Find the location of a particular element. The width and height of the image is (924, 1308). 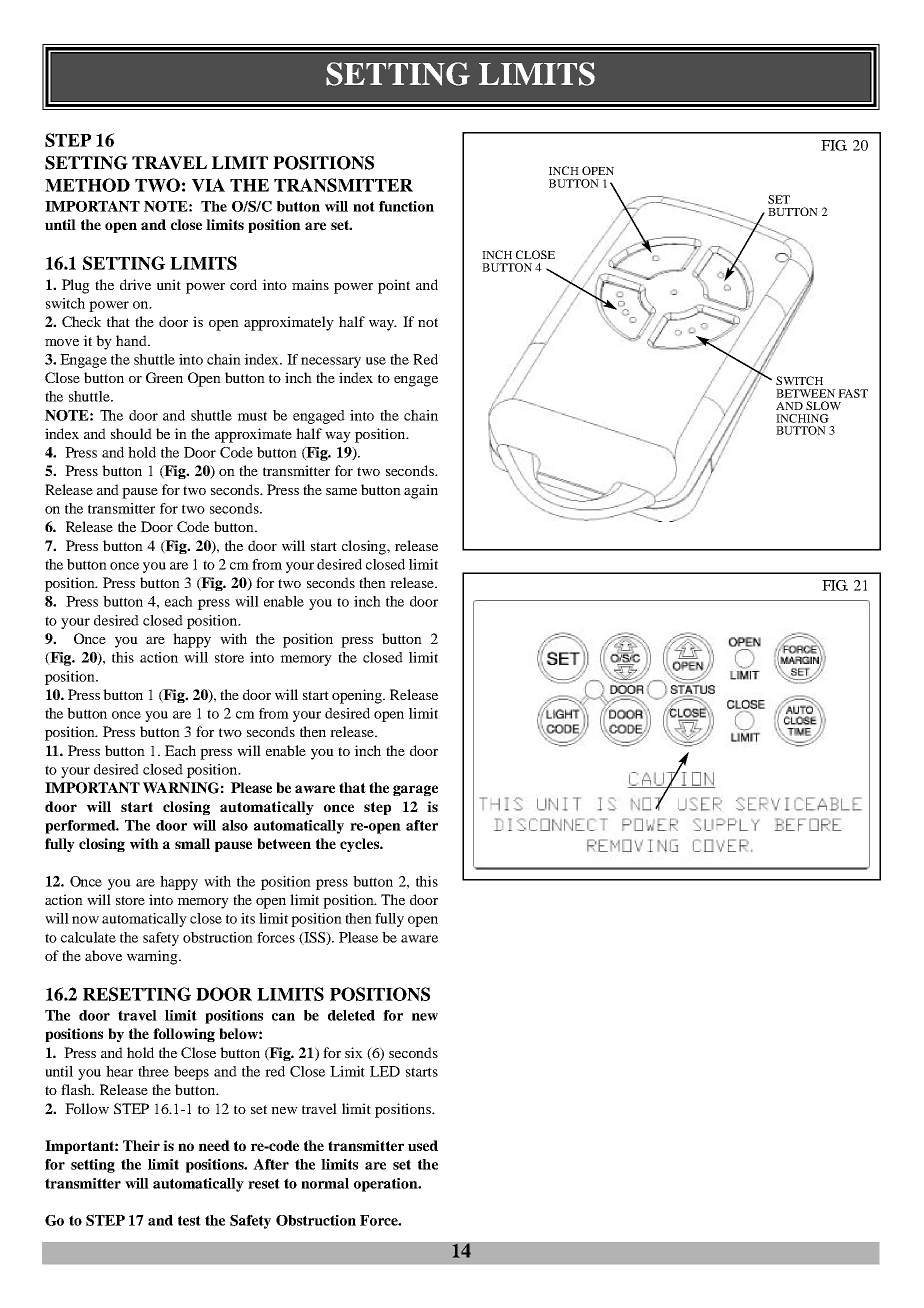

VIA is located at coordinates (208, 185).
